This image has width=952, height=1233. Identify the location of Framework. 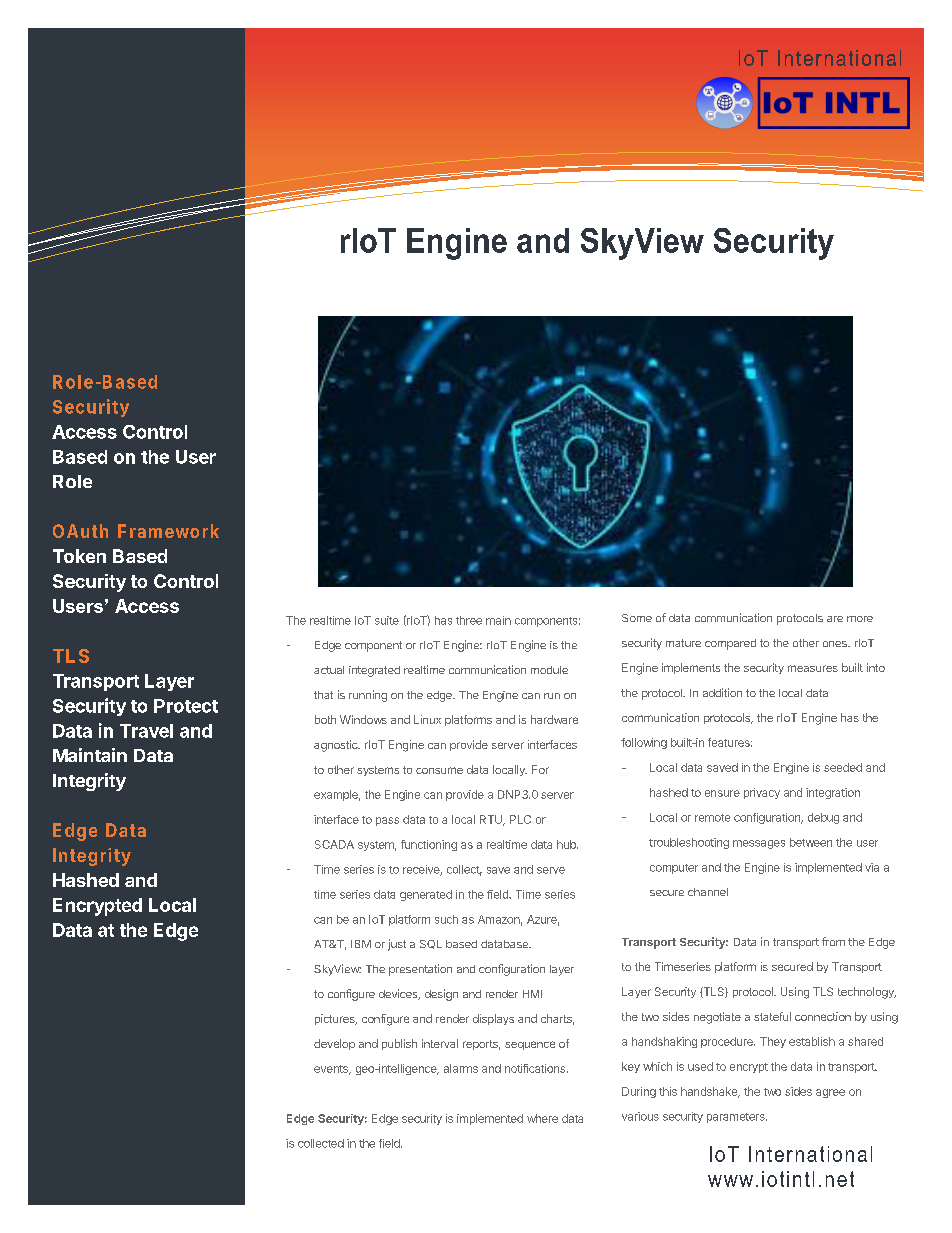
(168, 531).
